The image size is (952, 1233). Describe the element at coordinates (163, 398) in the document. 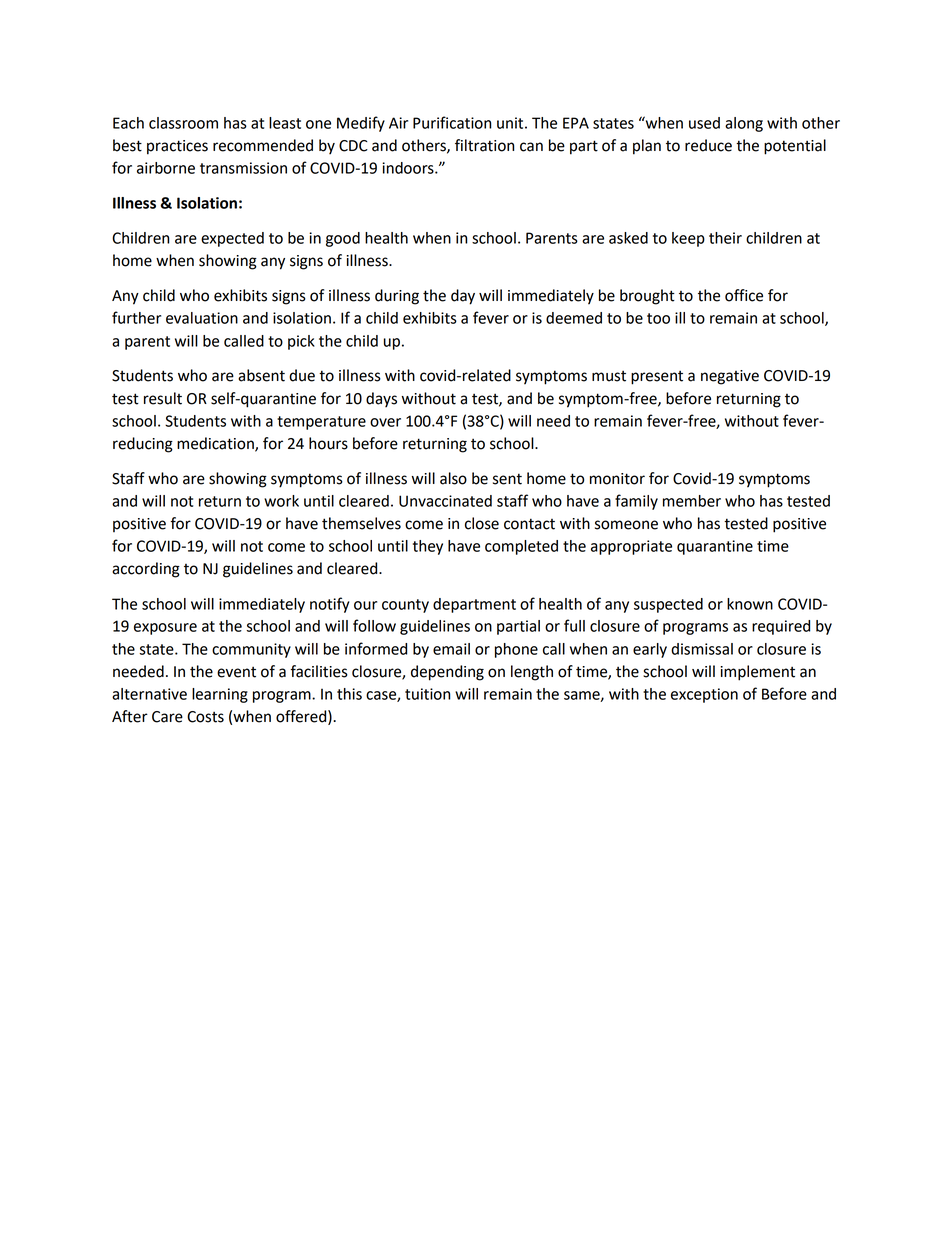

I see `result` at that location.
